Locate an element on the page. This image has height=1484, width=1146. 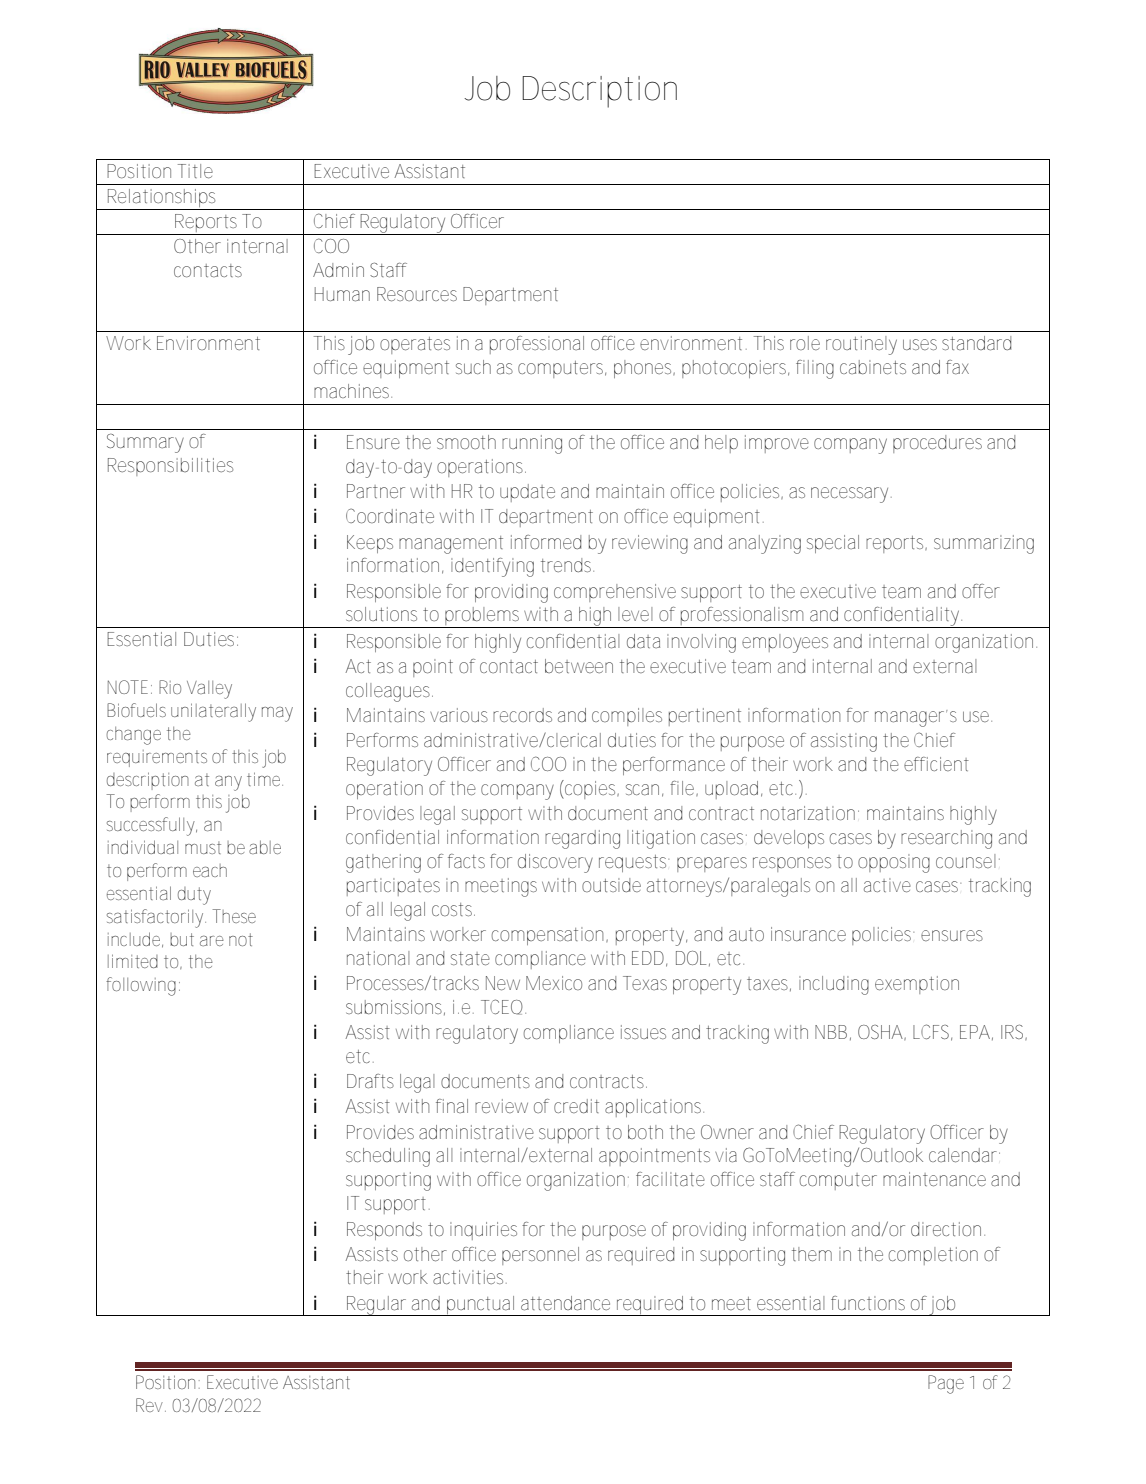
personnel is located at coordinates (540, 1256).
